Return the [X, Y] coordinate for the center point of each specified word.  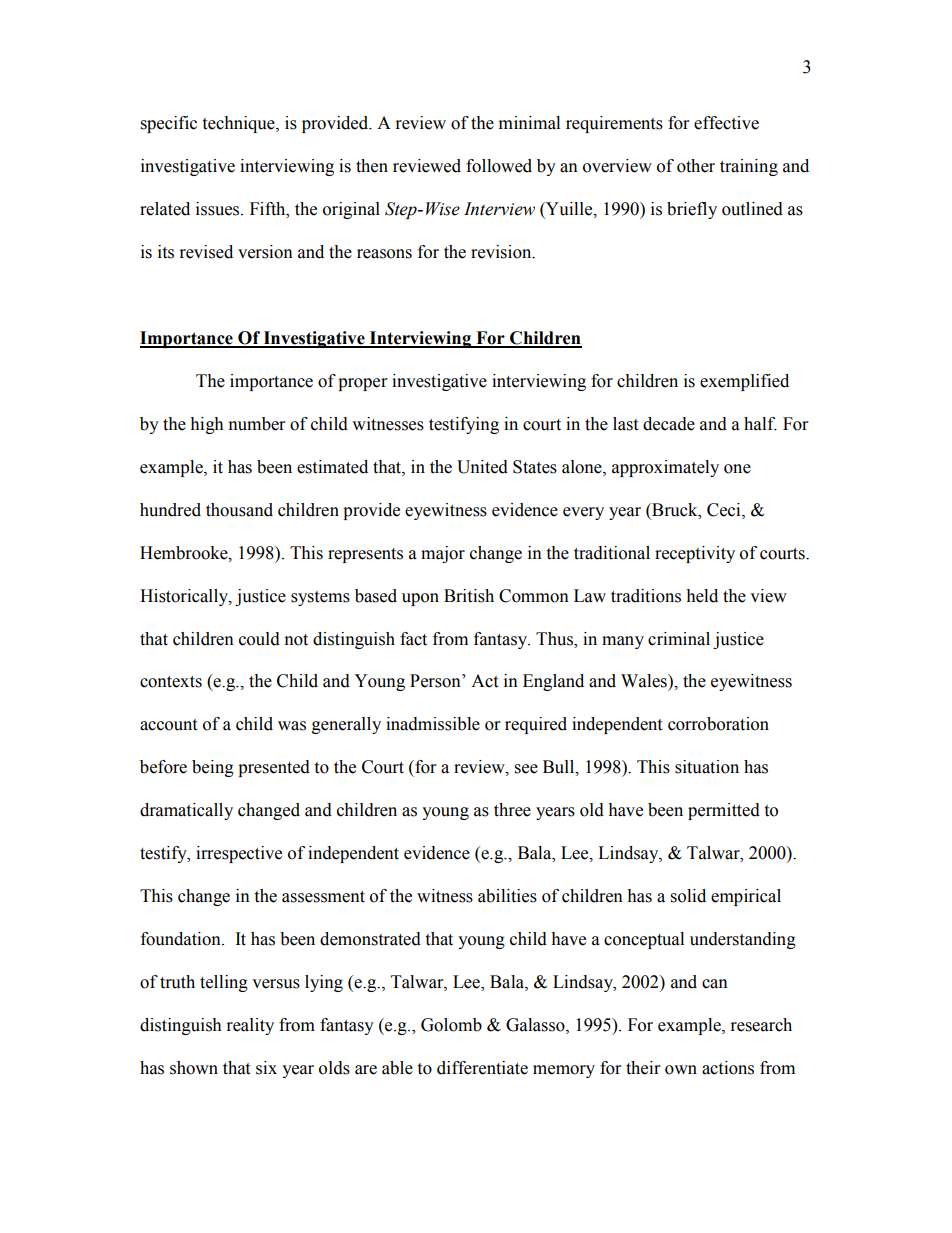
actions [728, 1068]
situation [707, 767]
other [696, 166]
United [482, 467]
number [257, 424]
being [213, 768]
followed [499, 166]
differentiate [482, 1068]
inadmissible [433, 724]
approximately [665, 468]
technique [239, 124]
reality [250, 1026]
